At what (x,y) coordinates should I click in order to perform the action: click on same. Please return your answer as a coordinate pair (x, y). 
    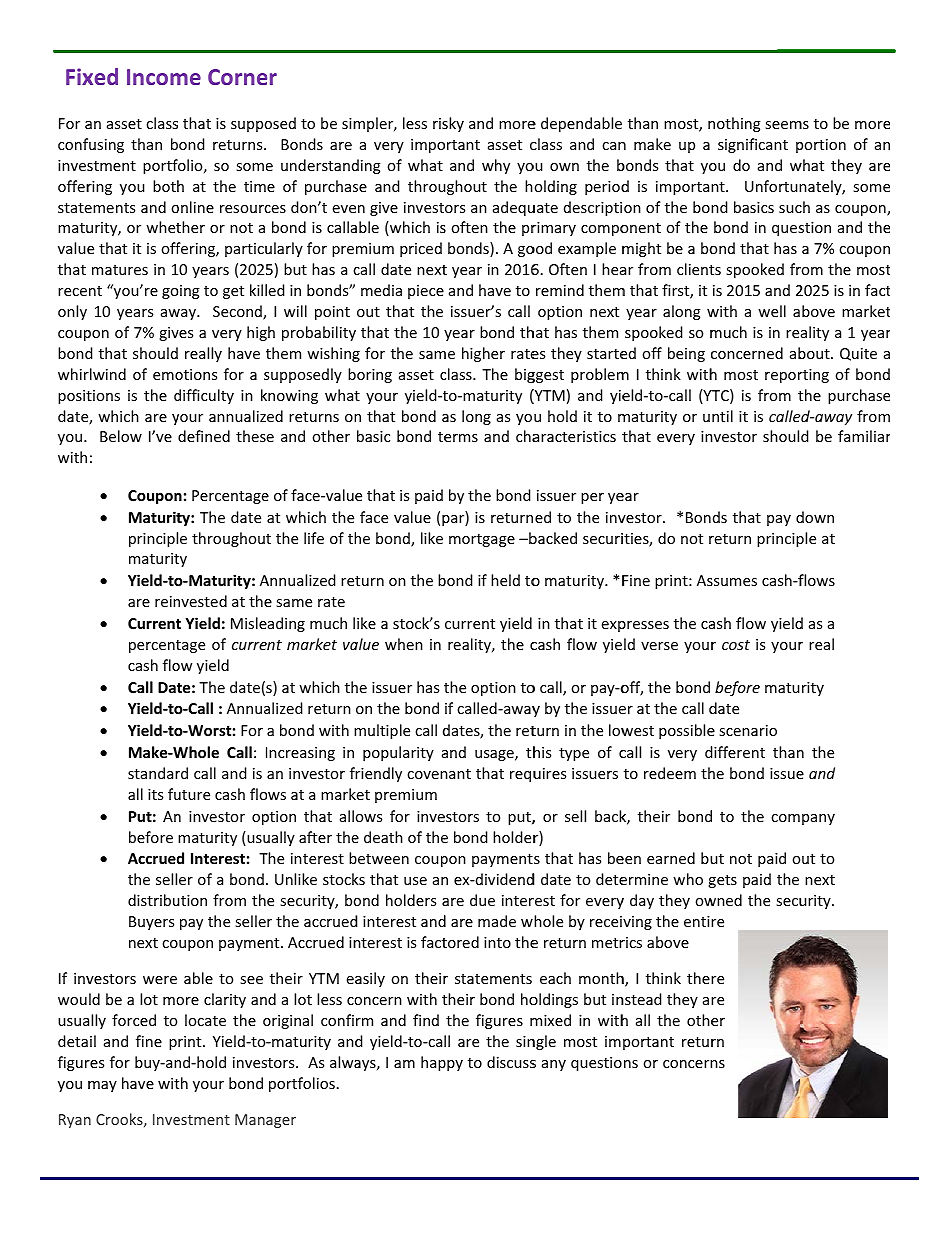
    Looking at the image, I should click on (294, 603).
